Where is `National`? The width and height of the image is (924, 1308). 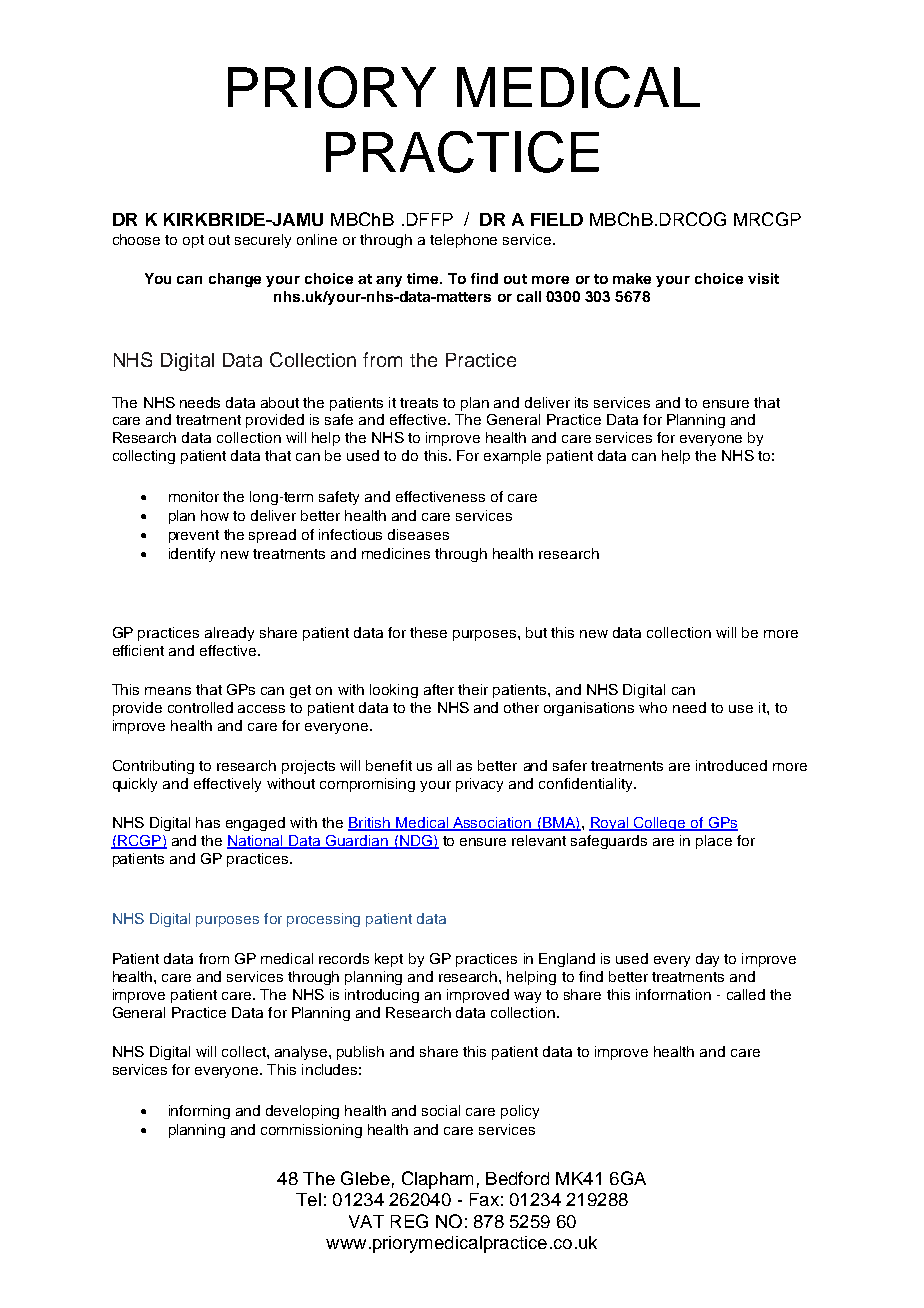
National is located at coordinates (256, 842).
